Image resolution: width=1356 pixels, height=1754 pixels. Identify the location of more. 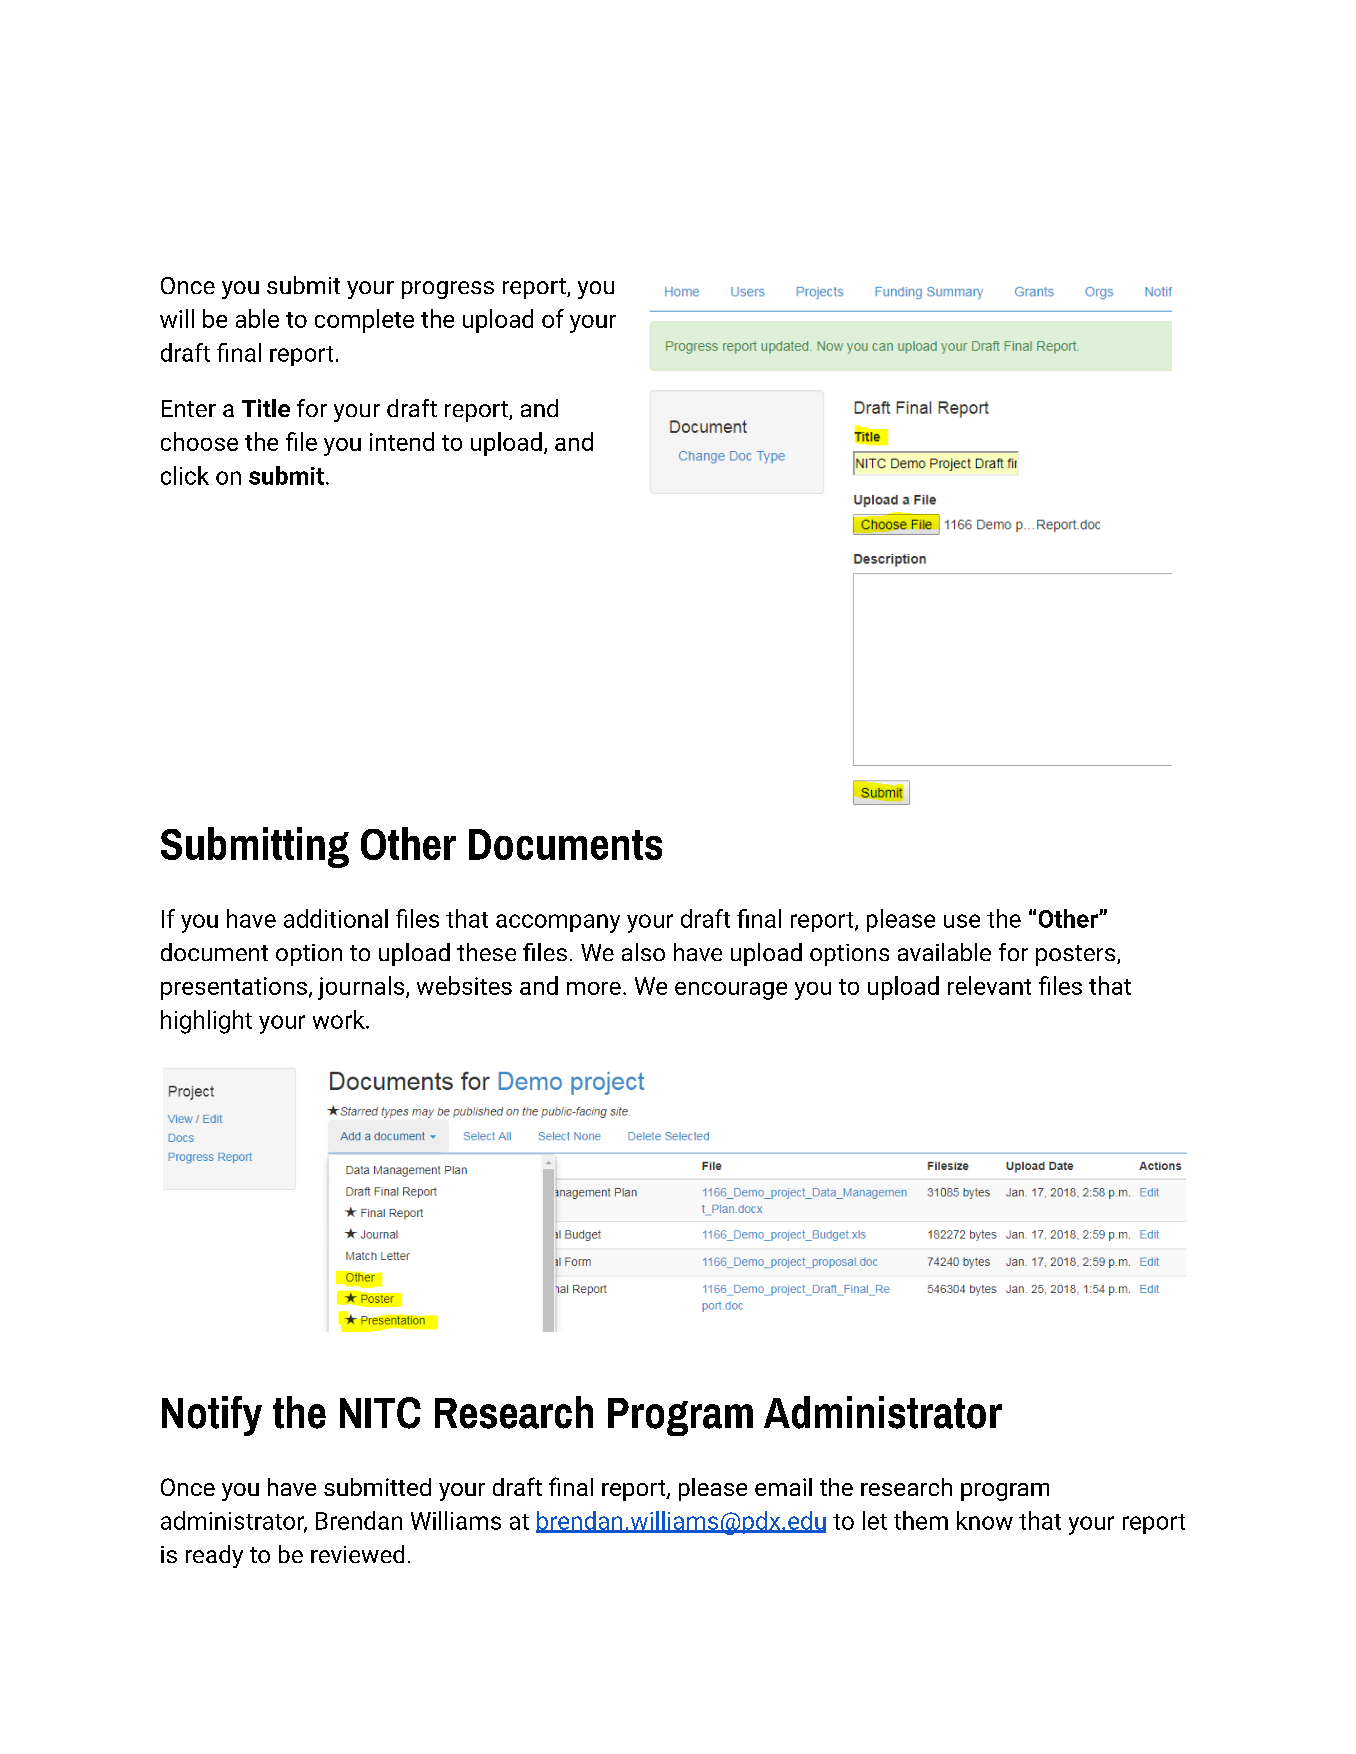
(594, 988).
